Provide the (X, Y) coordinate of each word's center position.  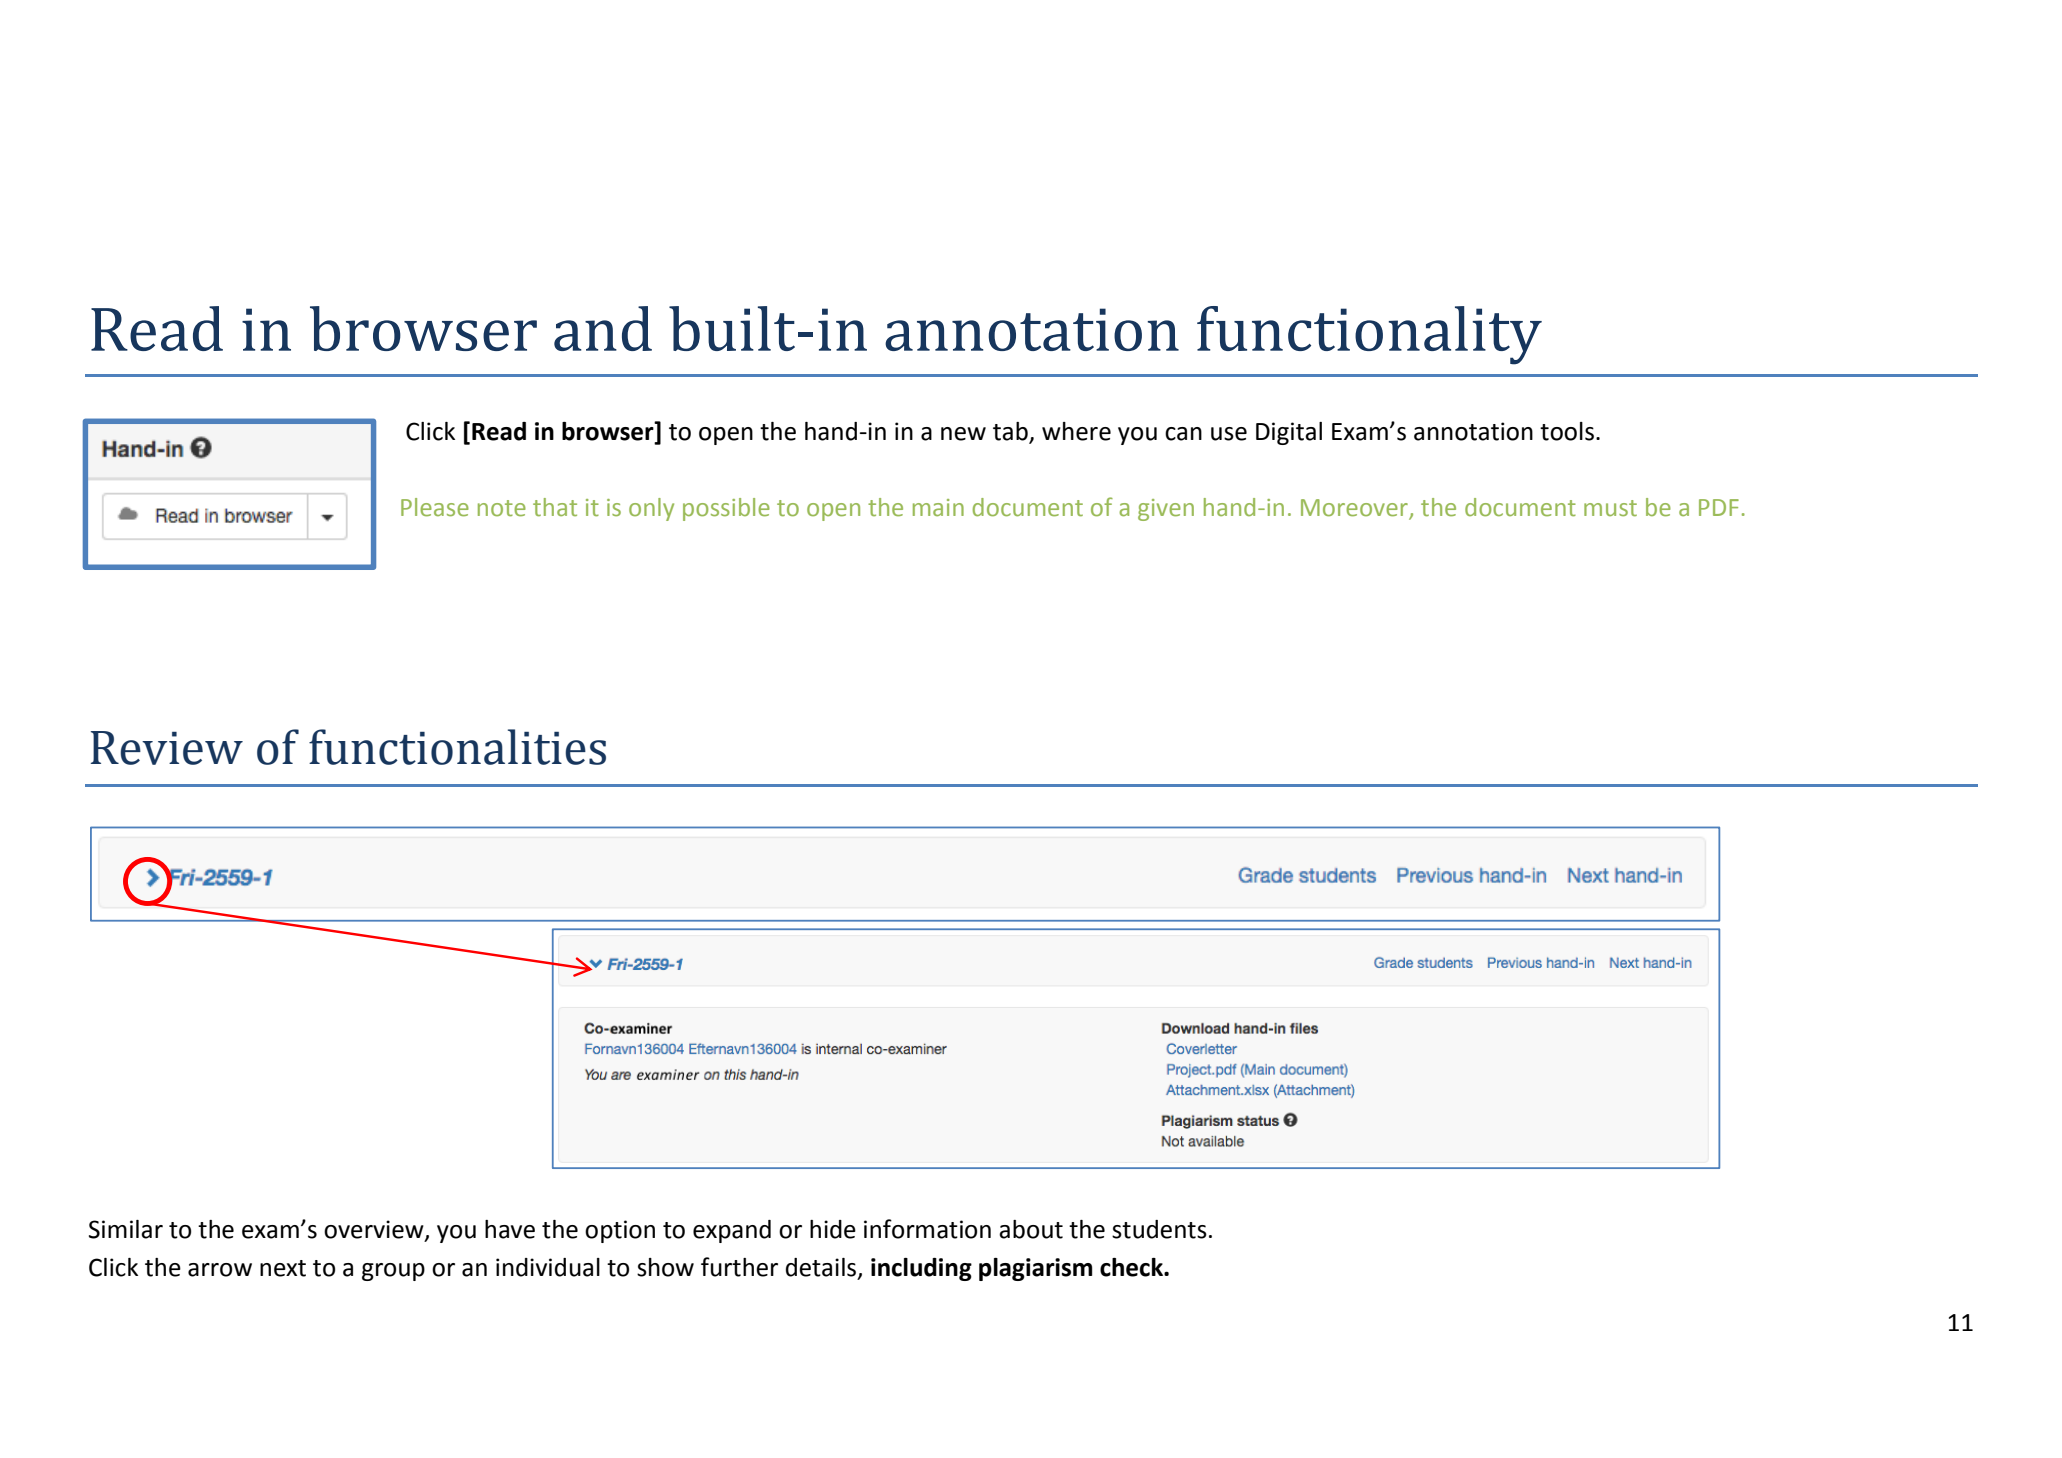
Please (435, 507)
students (1159, 1229)
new (963, 434)
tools (1567, 431)
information (927, 1229)
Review (167, 748)
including (921, 1269)
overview (375, 1230)
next (283, 1268)
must (1610, 508)
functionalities (457, 747)
